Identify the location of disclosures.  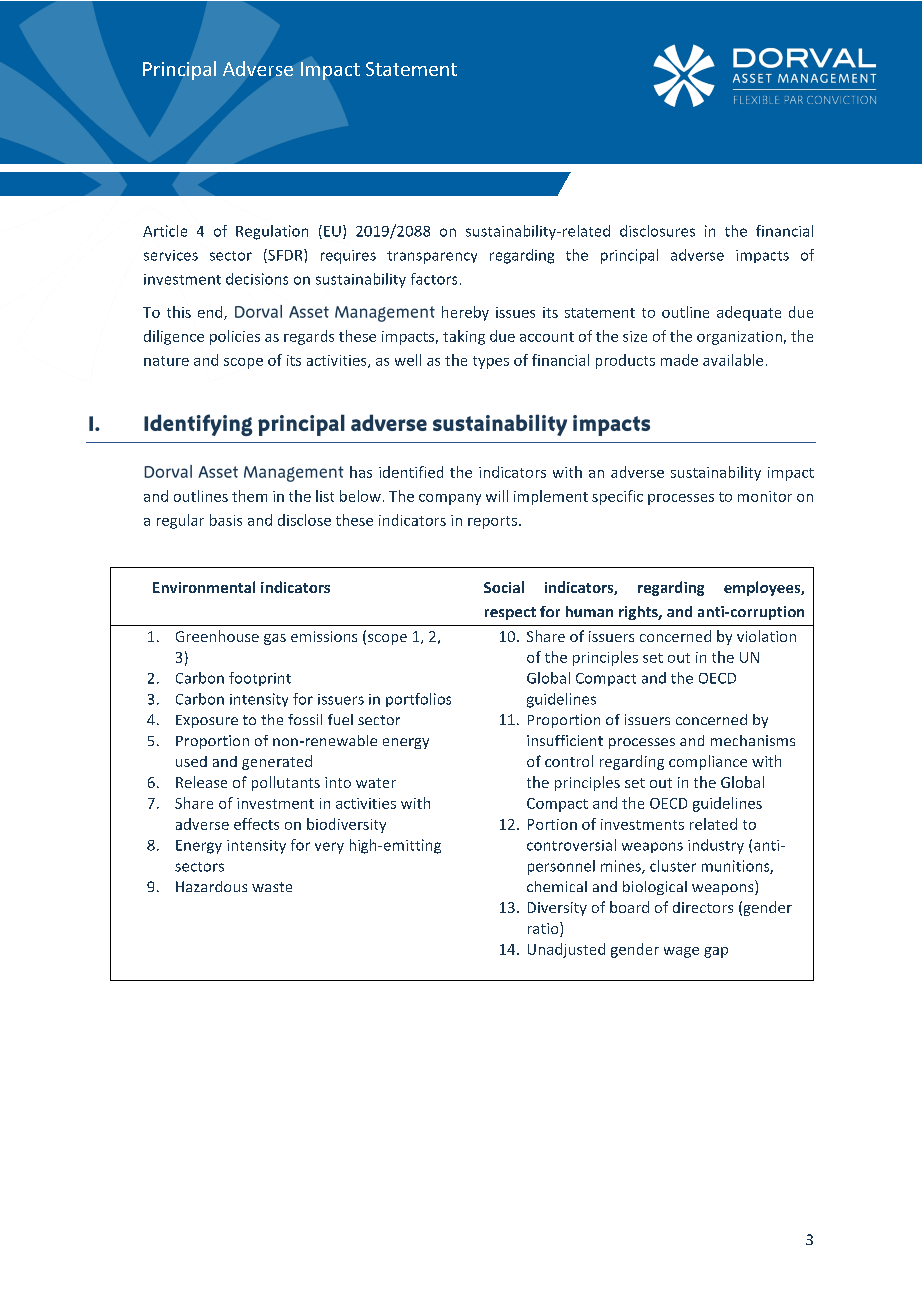
(657, 231).
